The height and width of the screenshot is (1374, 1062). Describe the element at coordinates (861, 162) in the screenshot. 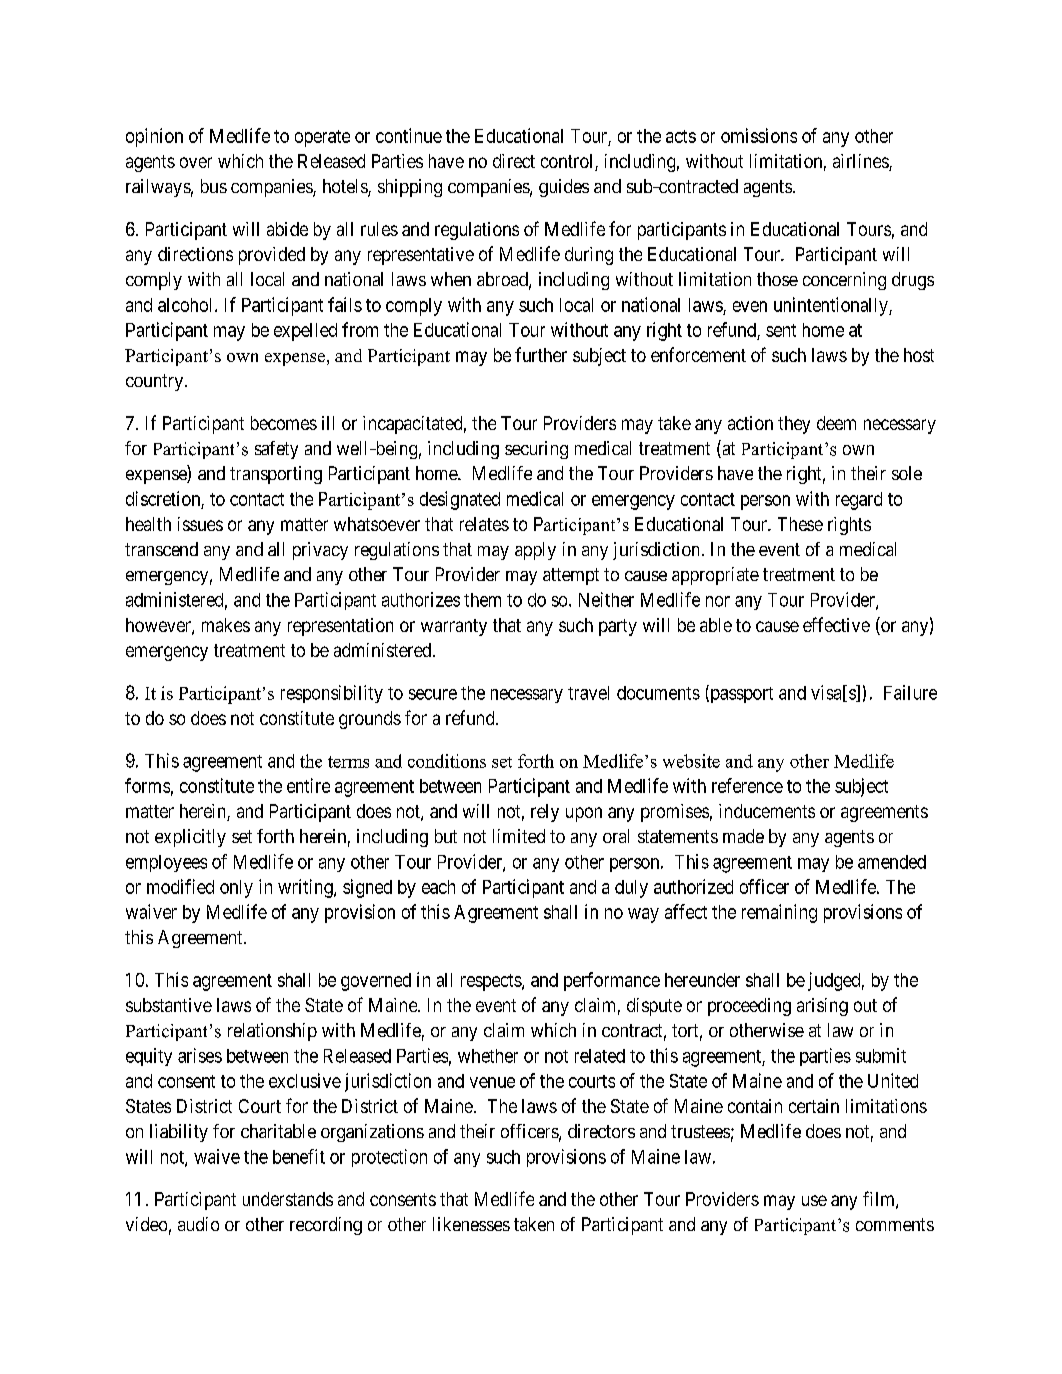

I see `airlines` at that location.
